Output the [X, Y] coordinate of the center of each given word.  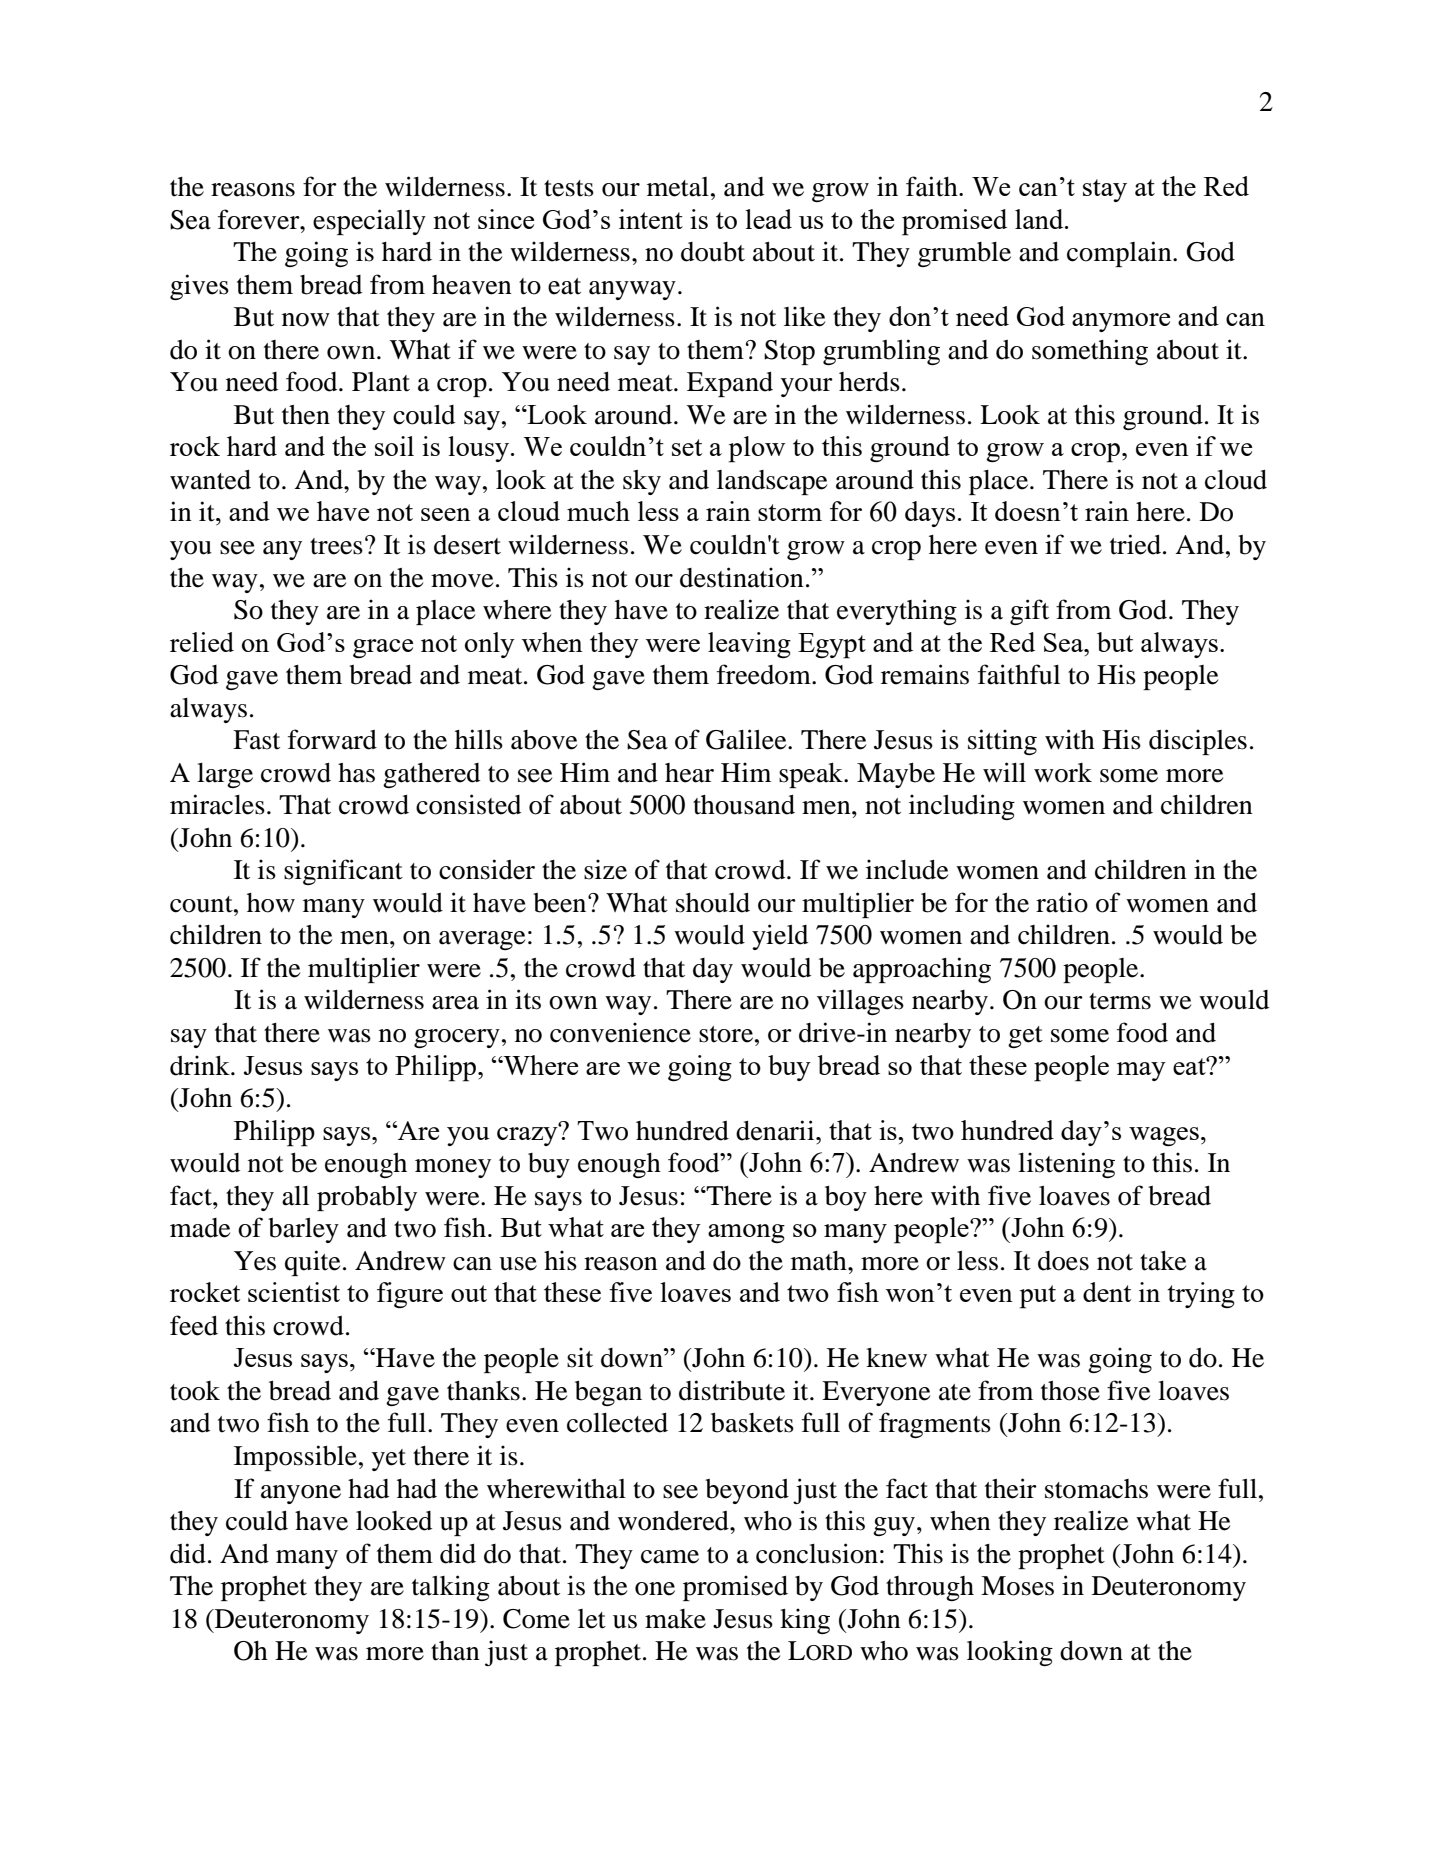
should [713, 903]
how [271, 903]
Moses [1017, 1586]
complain [1120, 254]
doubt [713, 252]
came [670, 1557]
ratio [1062, 902]
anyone [301, 1494]
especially [369, 222]
